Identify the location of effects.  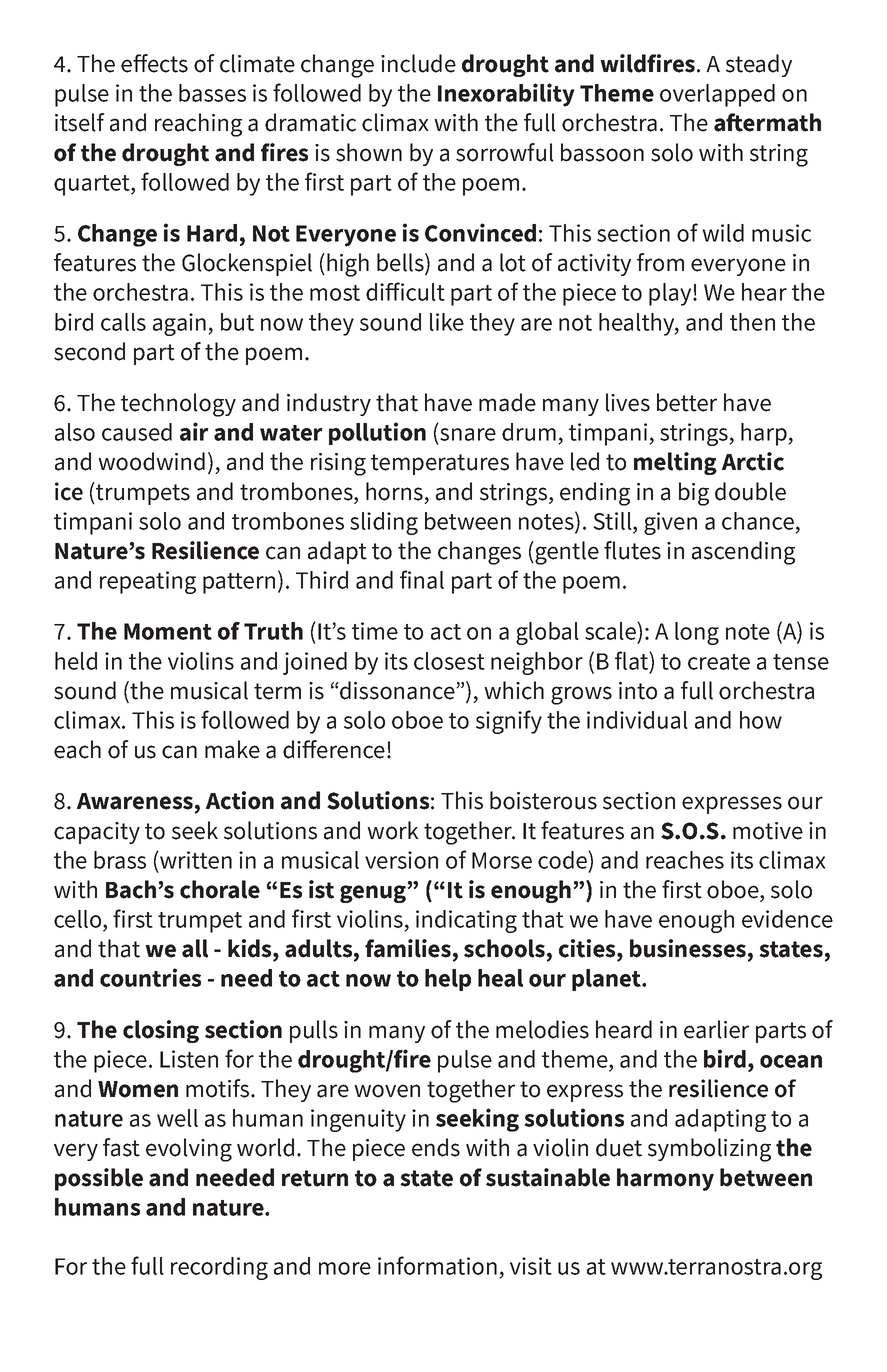
(154, 63).
